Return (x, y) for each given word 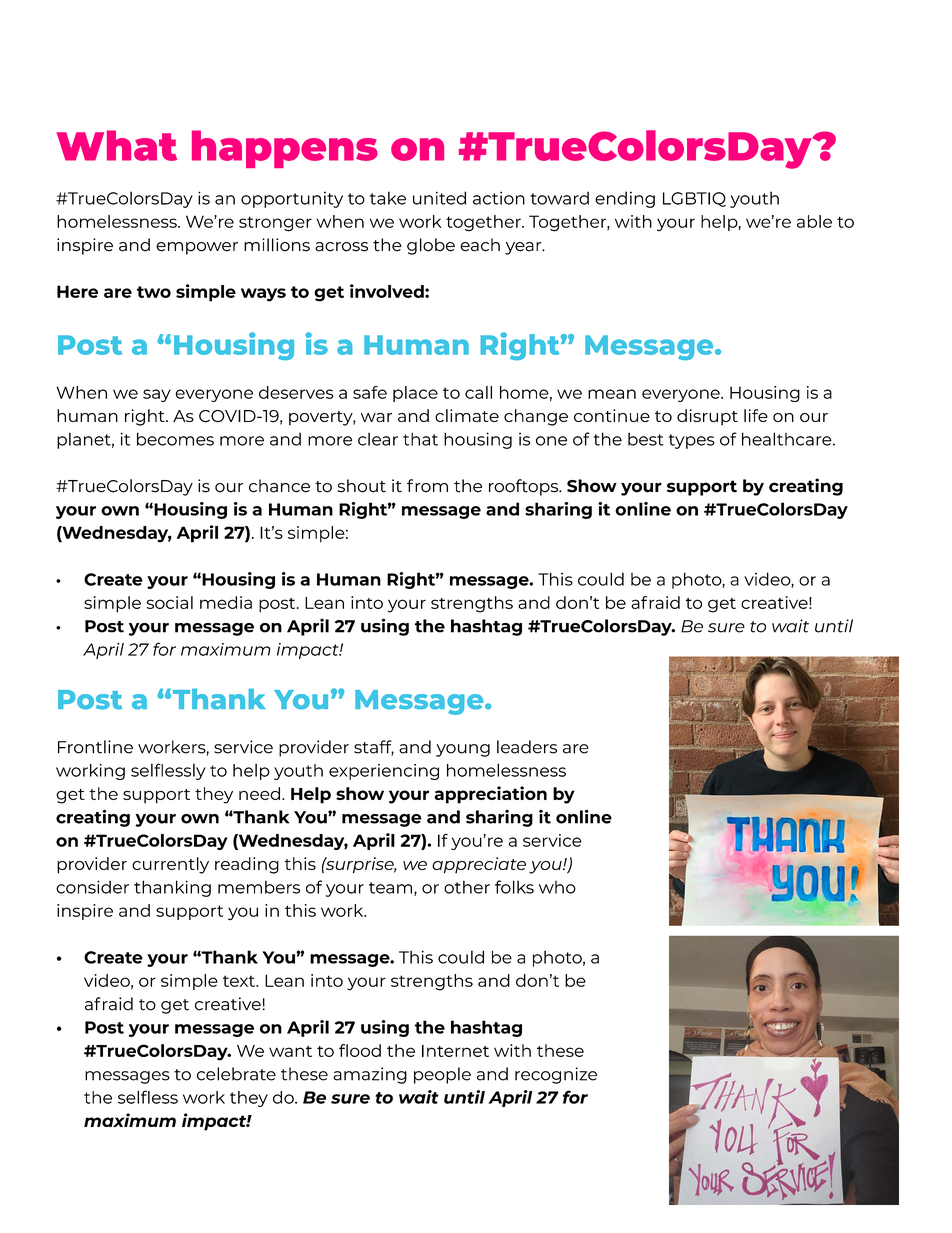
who (557, 887)
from (427, 486)
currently (170, 865)
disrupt (707, 417)
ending (625, 199)
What (117, 145)
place (415, 394)
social (169, 602)
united (439, 198)
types (692, 441)
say (157, 395)
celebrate (236, 1074)
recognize (556, 1075)
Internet (455, 1051)
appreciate (479, 865)
